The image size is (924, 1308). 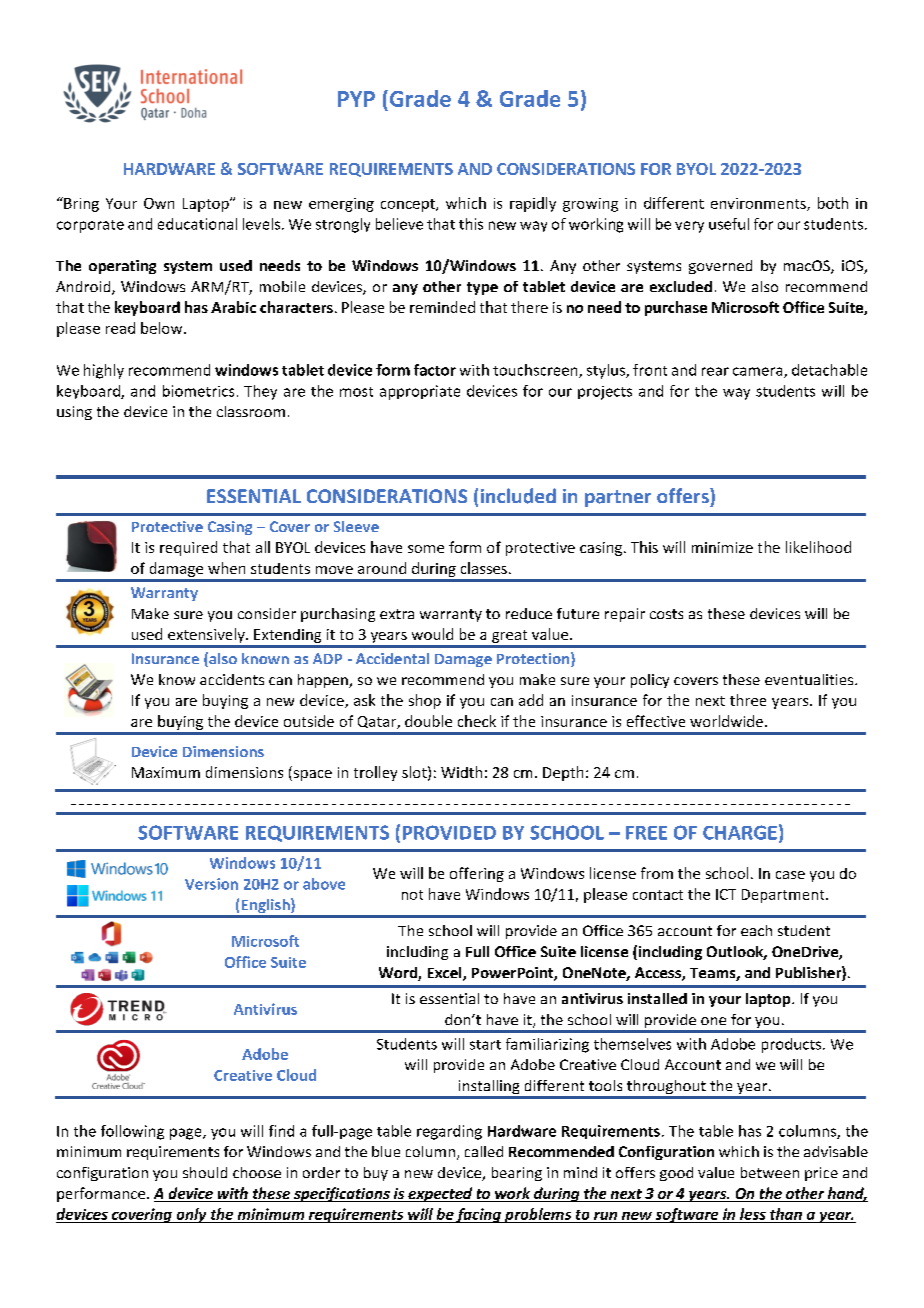 I want to click on should, so click(x=205, y=1172).
